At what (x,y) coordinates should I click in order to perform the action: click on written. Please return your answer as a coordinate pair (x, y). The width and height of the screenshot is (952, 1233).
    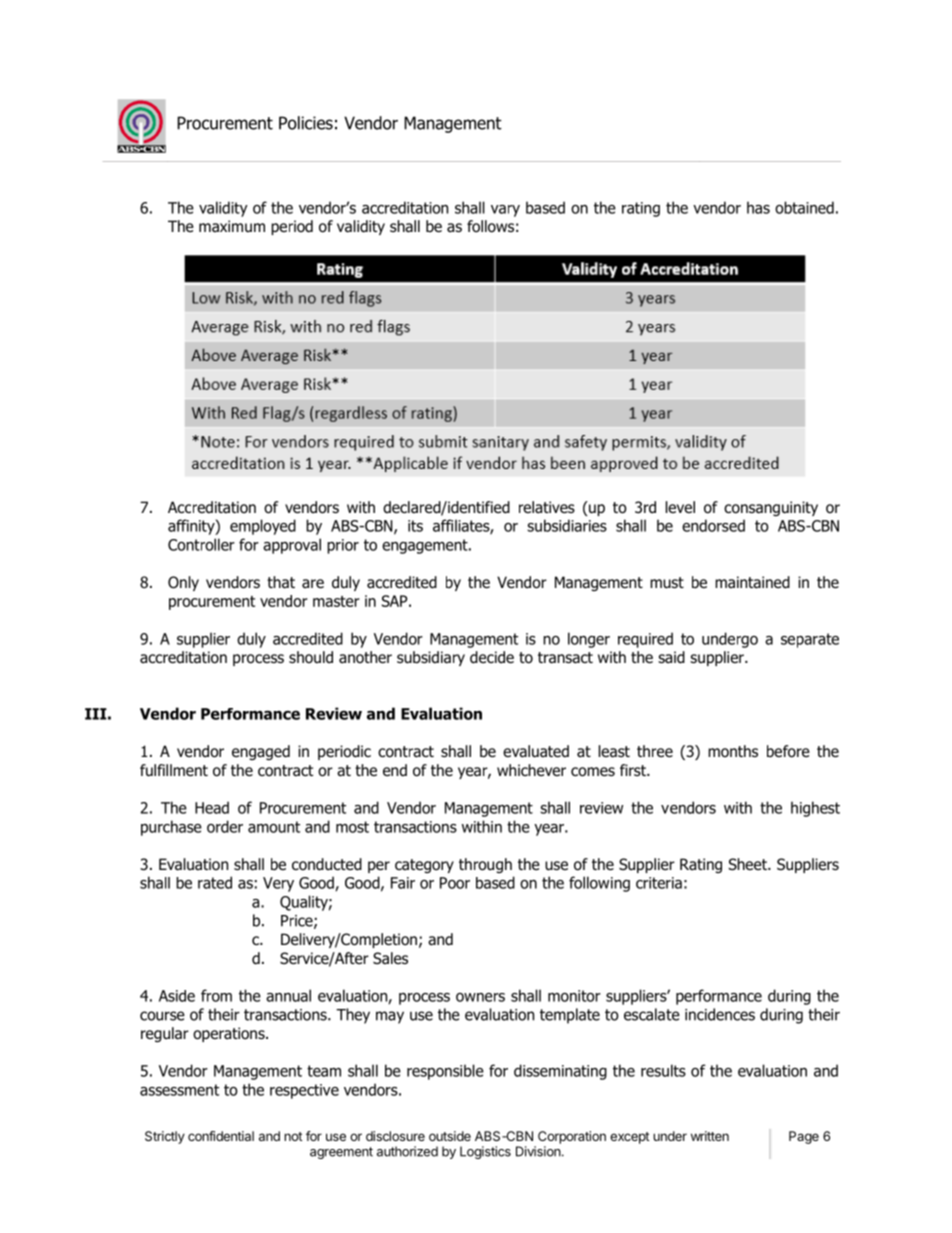
    Looking at the image, I should click on (710, 1136).
